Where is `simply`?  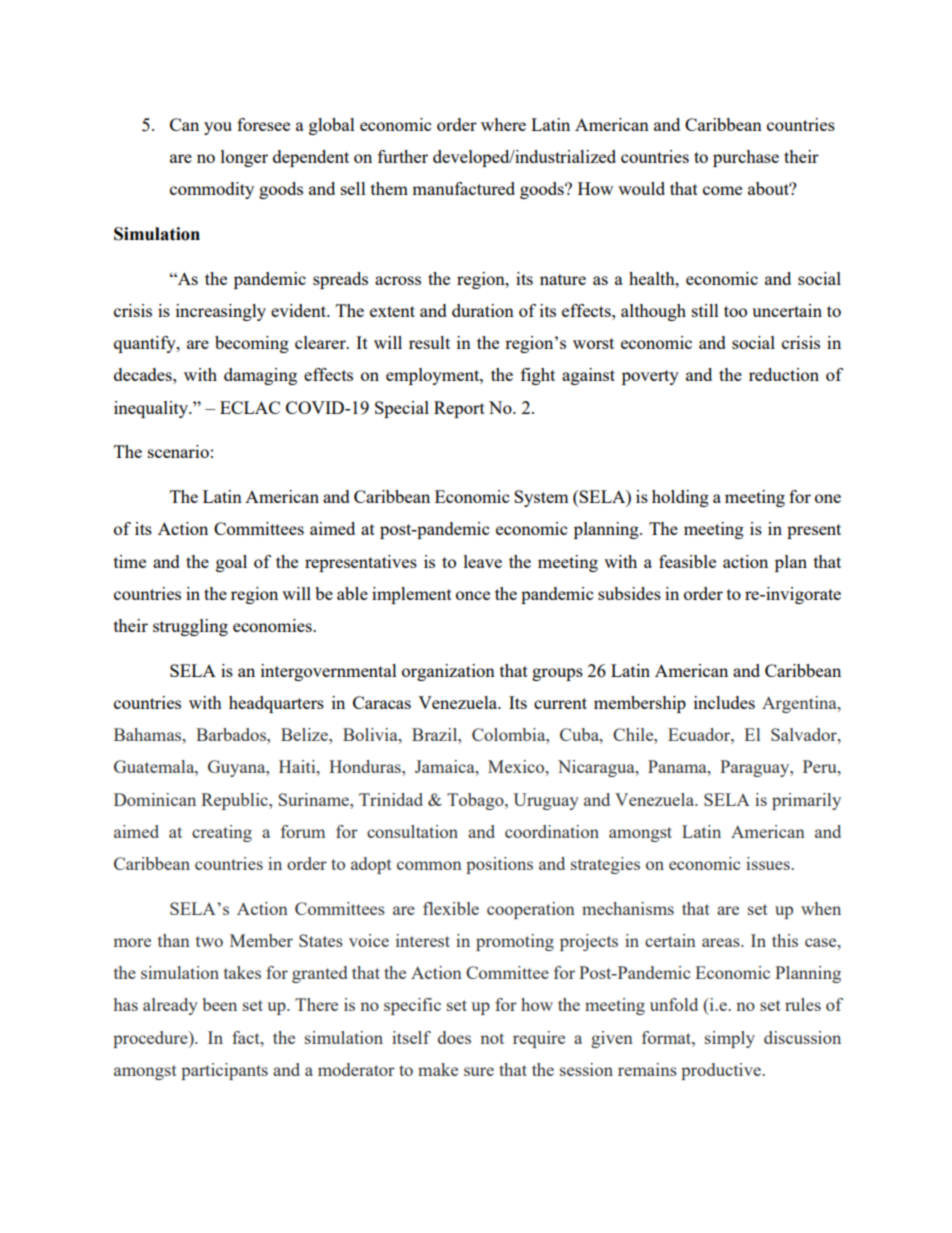 simply is located at coordinates (730, 1039).
